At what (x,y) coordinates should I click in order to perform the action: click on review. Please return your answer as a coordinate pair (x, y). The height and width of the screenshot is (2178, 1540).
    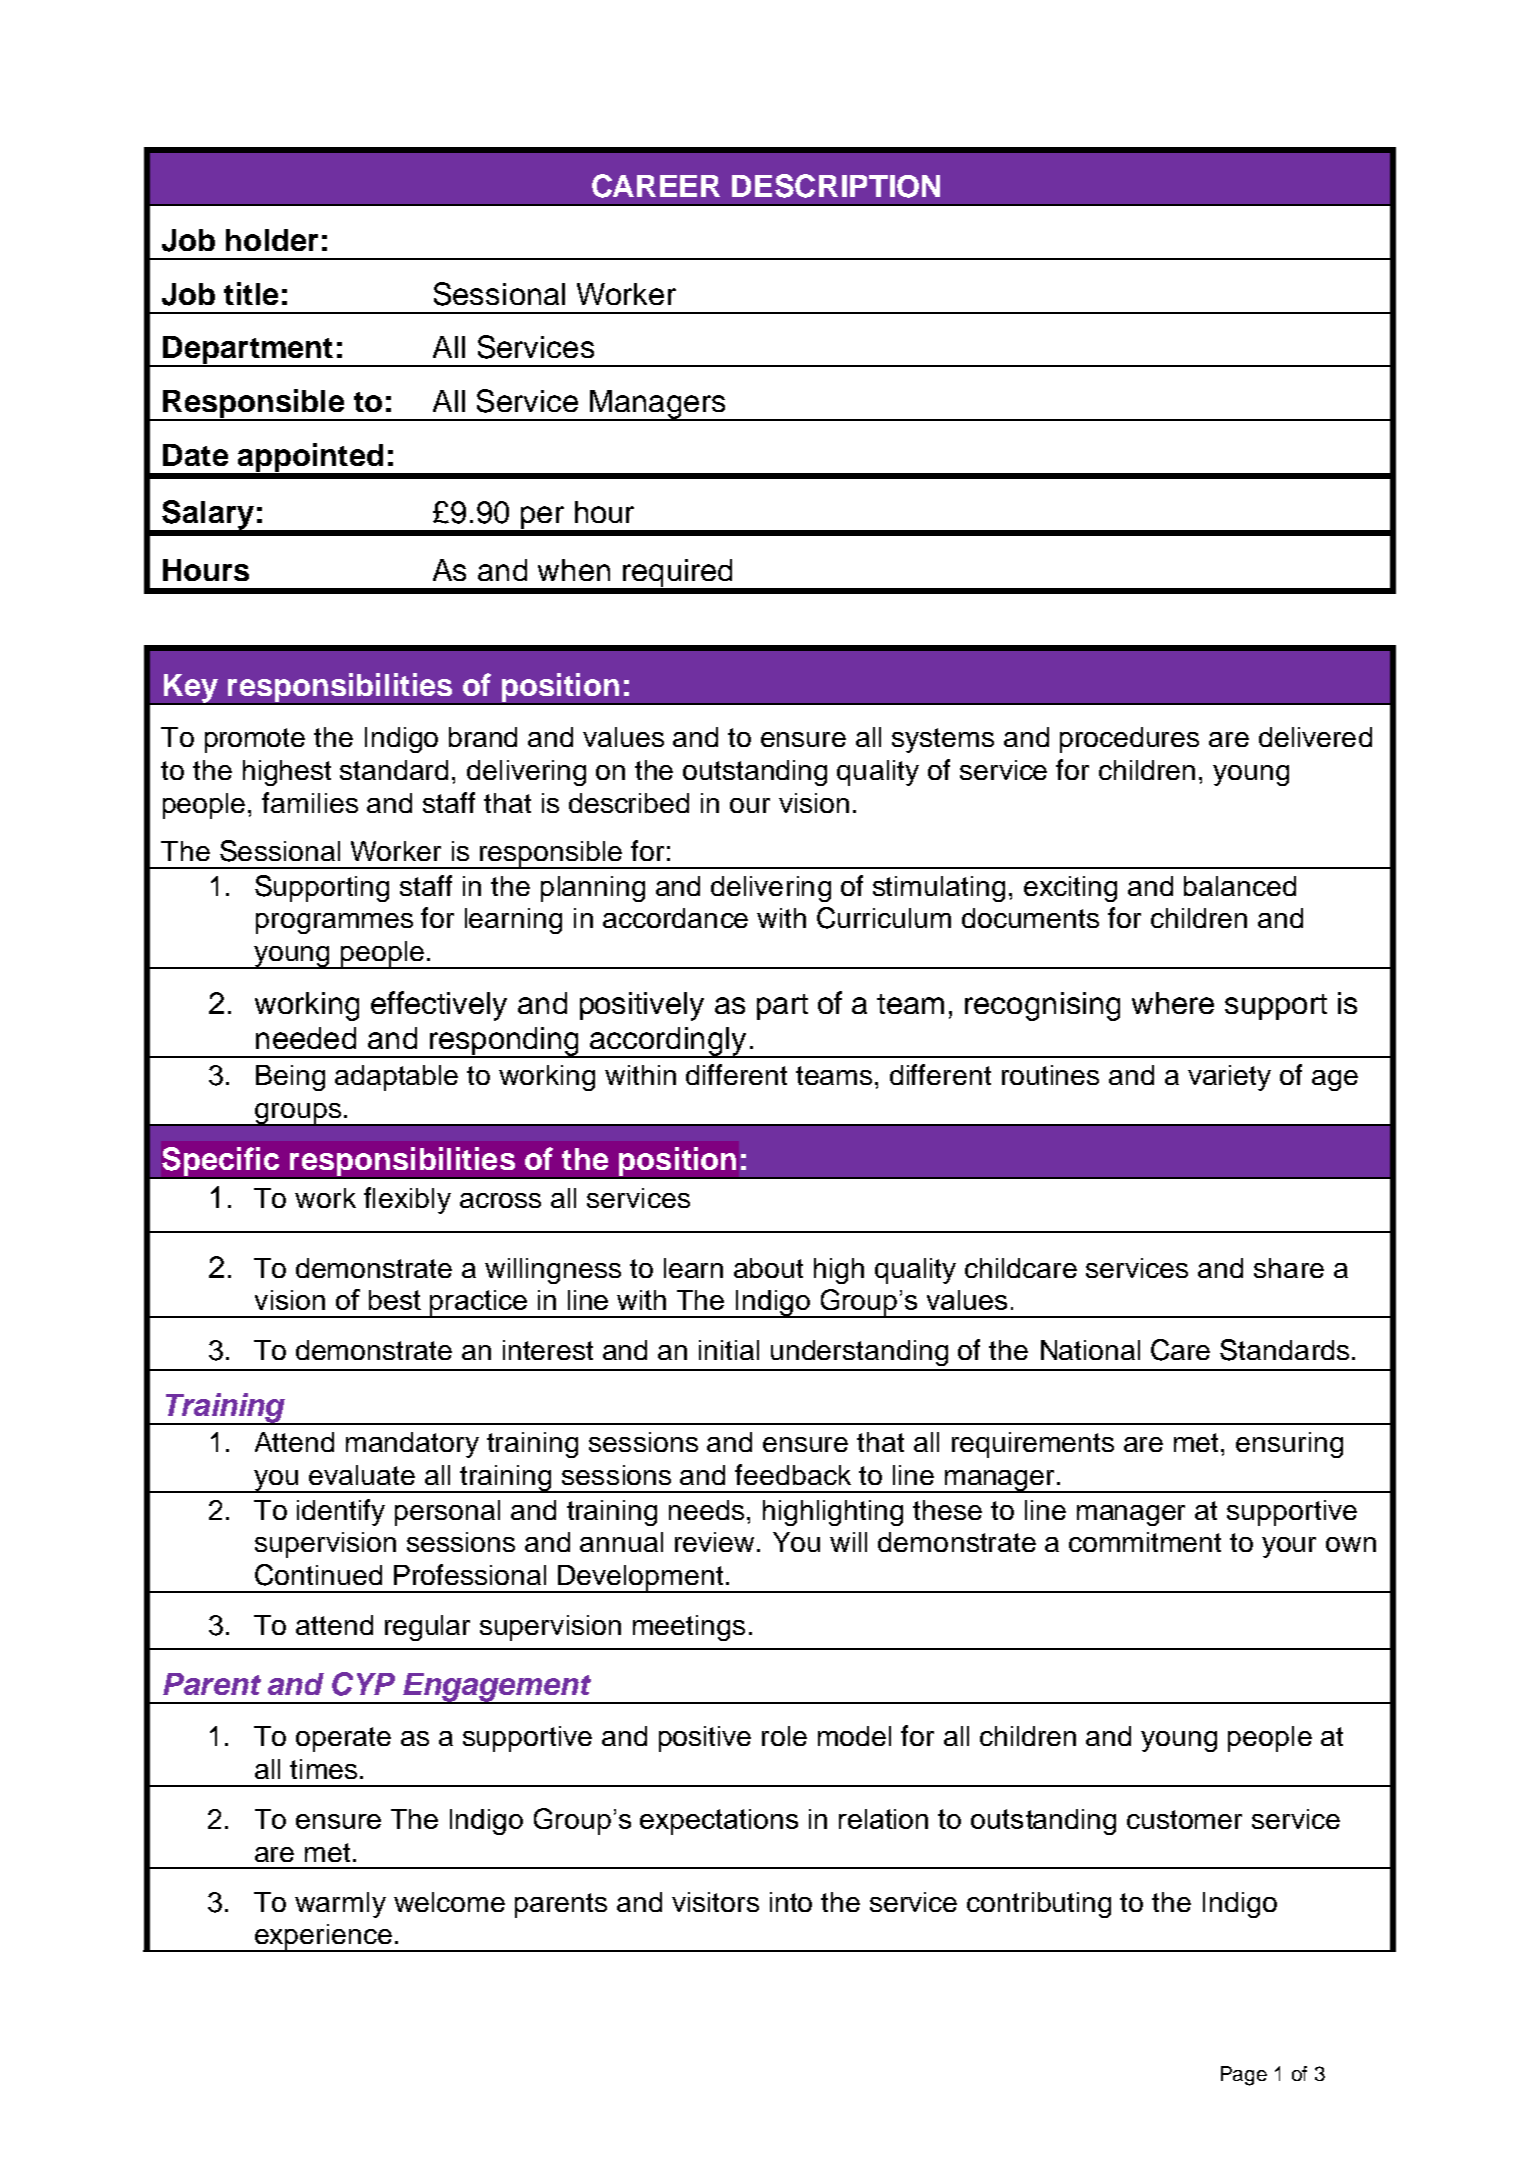
    Looking at the image, I should click on (716, 1542).
